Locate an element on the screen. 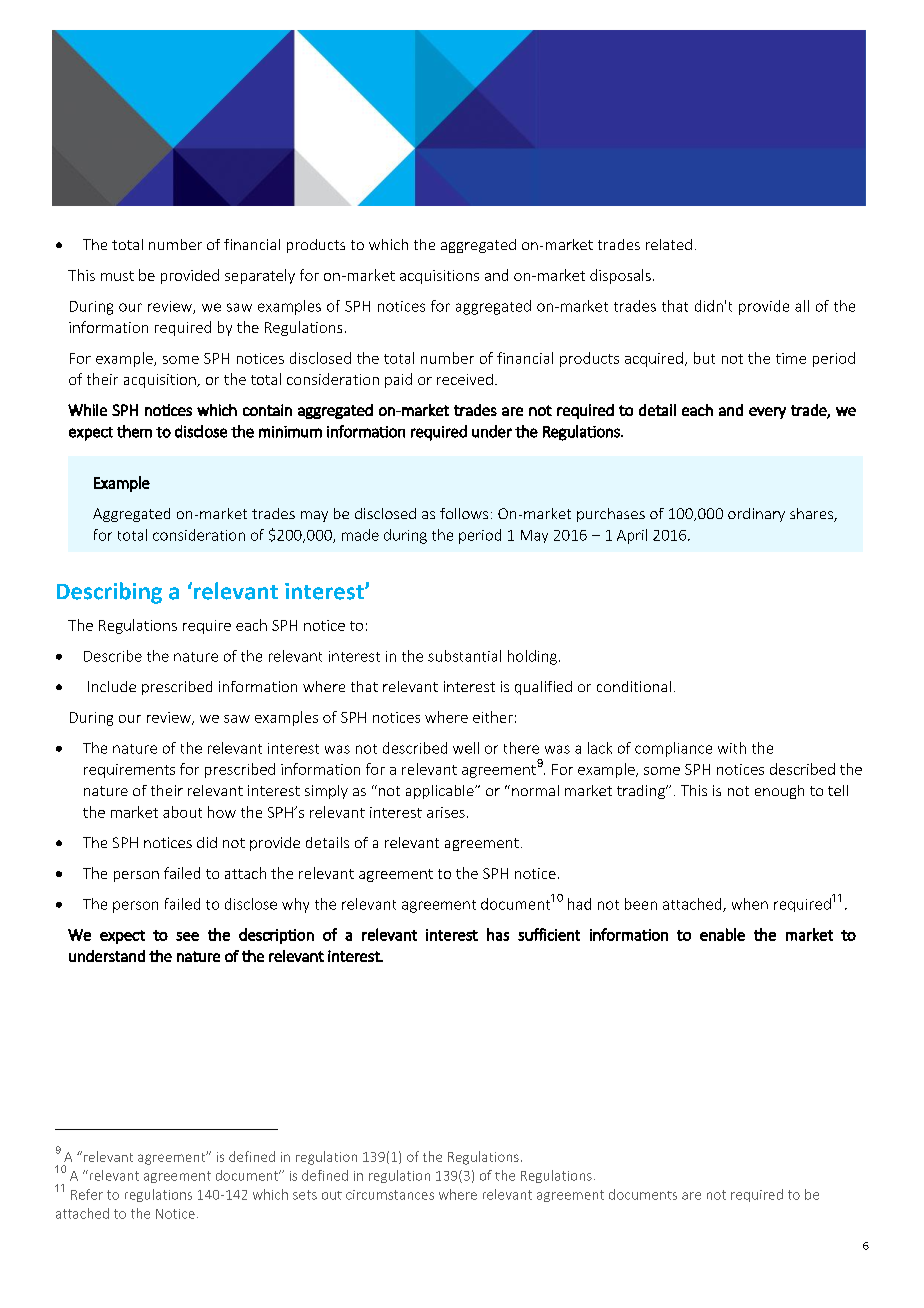  Refer is located at coordinates (87, 1194).
